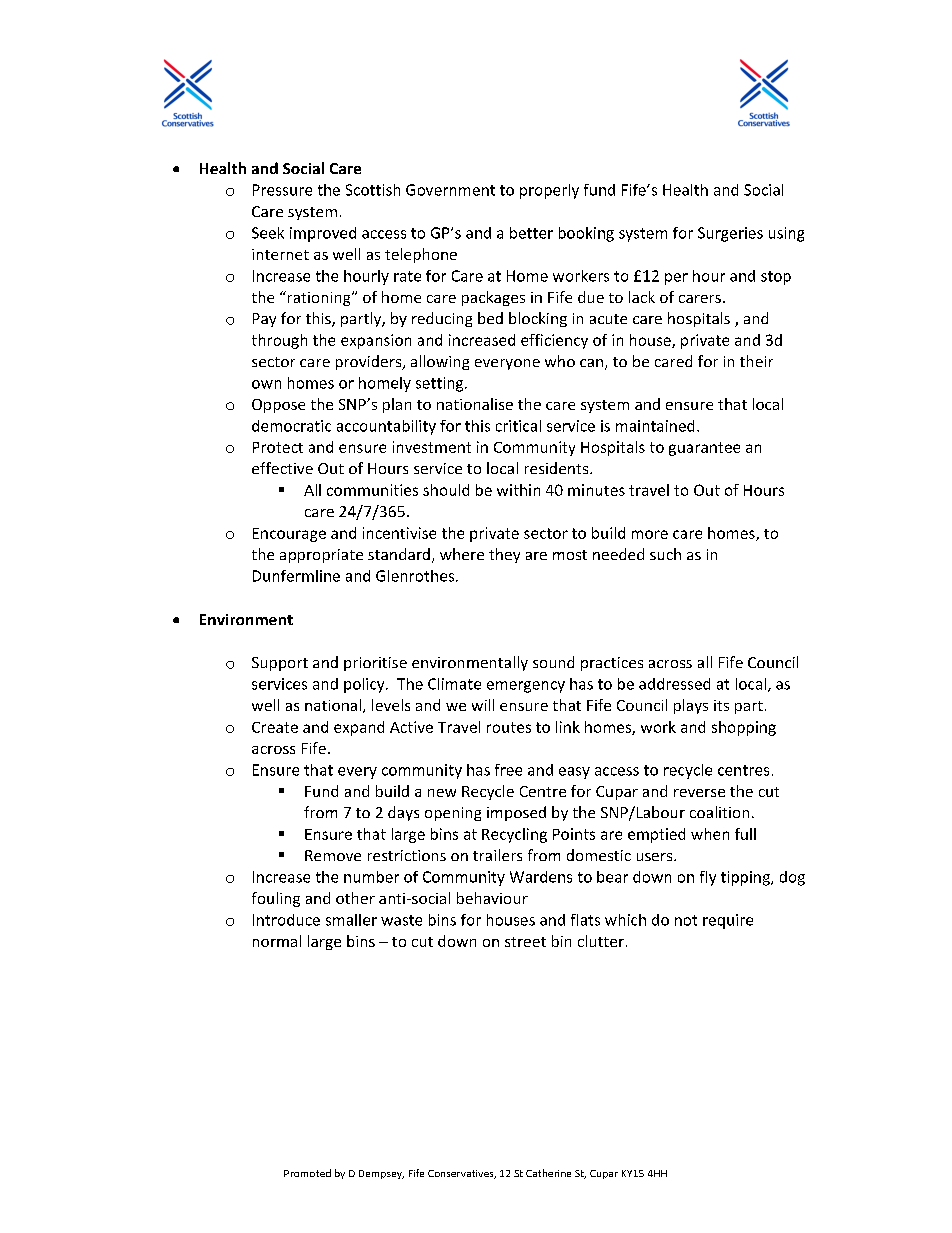 The width and height of the screenshot is (952, 1233). I want to click on better, so click(531, 233).
